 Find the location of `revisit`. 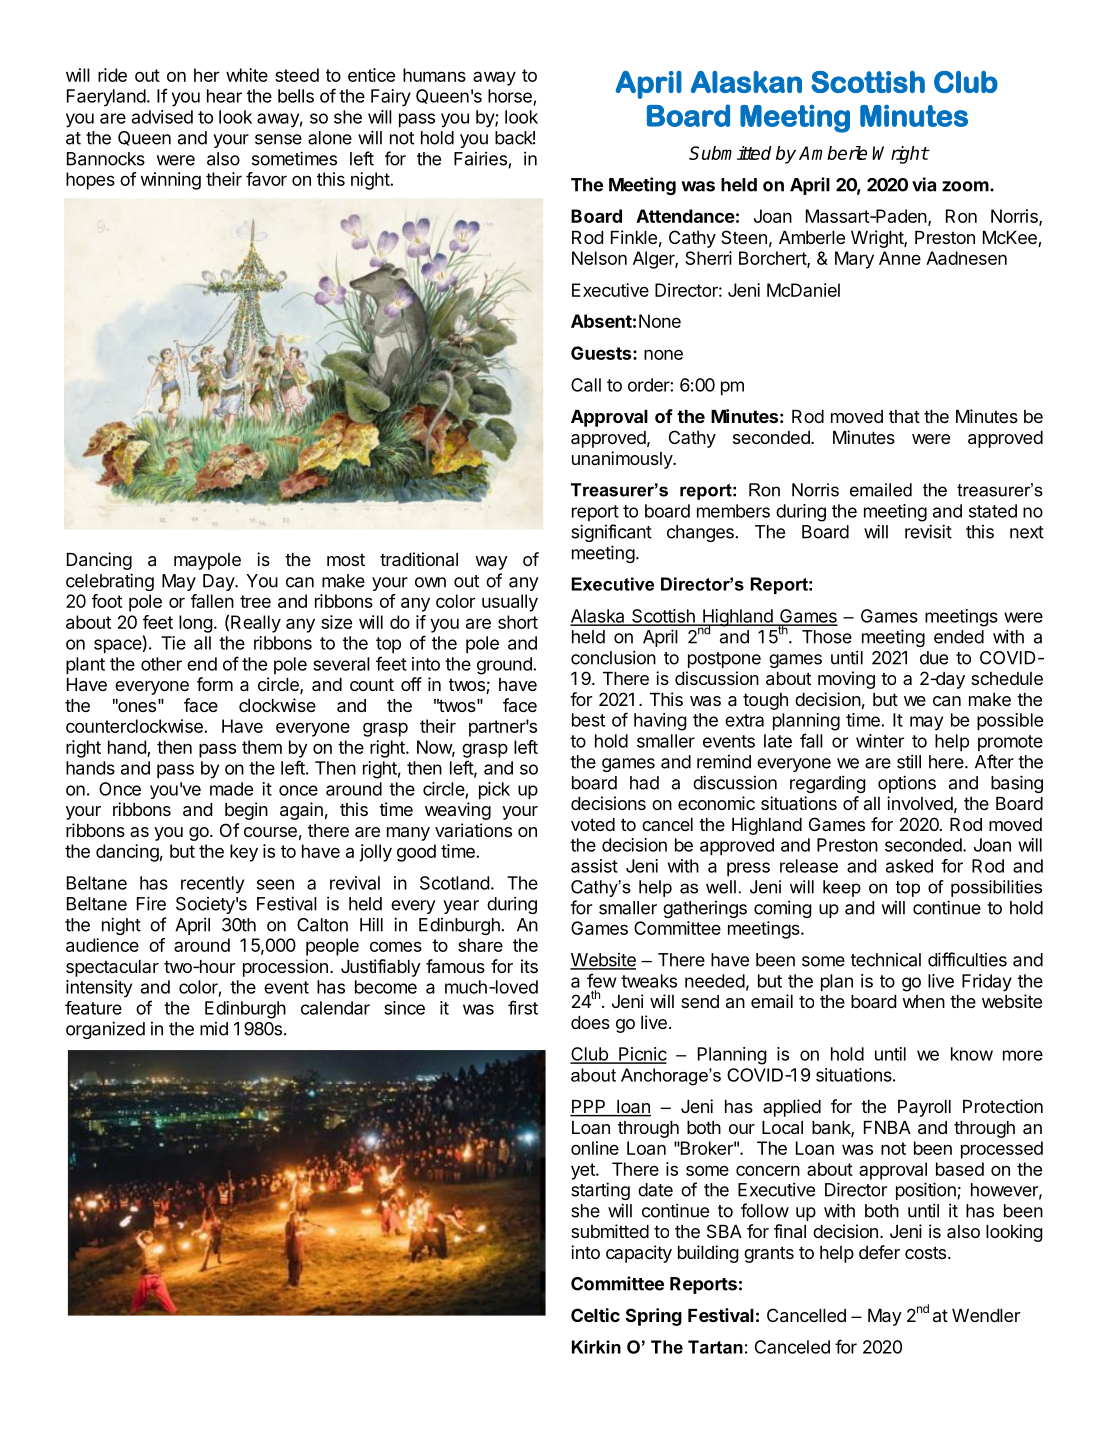

revisit is located at coordinates (928, 531).
